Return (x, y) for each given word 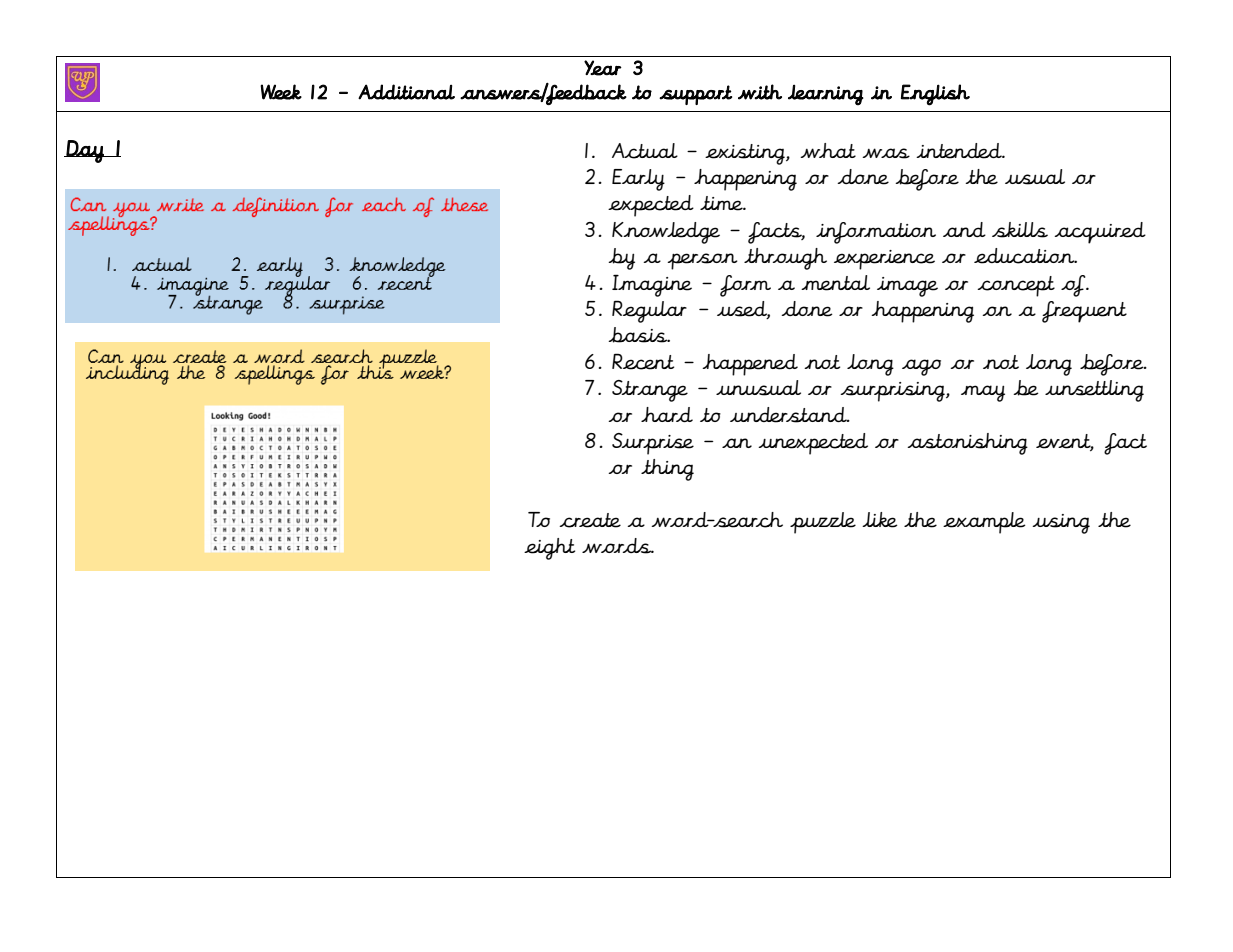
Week (281, 92)
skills (1020, 230)
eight (549, 549)
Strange (650, 391)
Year (603, 68)
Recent (643, 361)
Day (85, 151)
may (983, 393)
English (935, 95)
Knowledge (666, 233)
